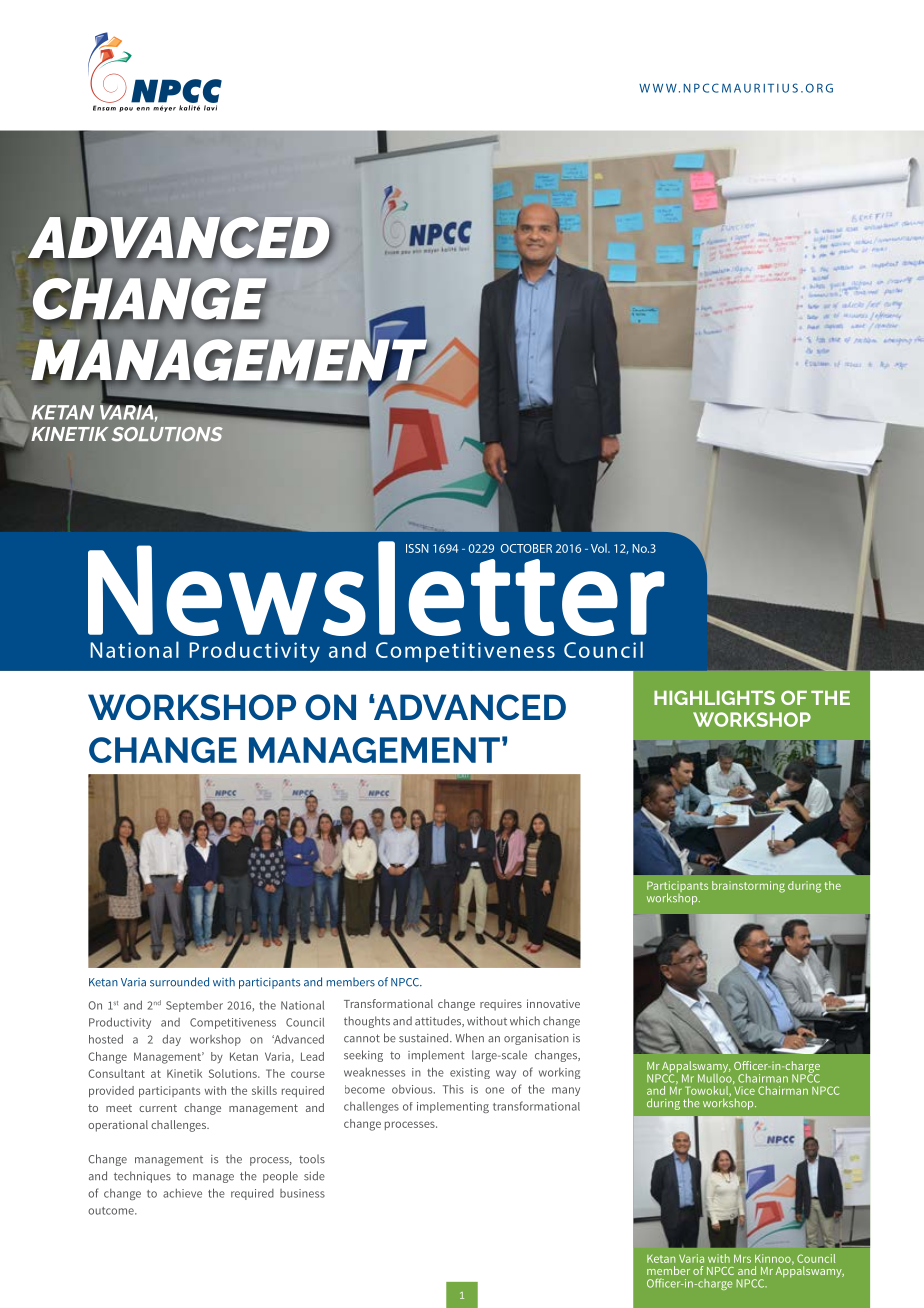 The height and width of the screenshot is (1308, 924). I want to click on Vol, so click(600, 548).
